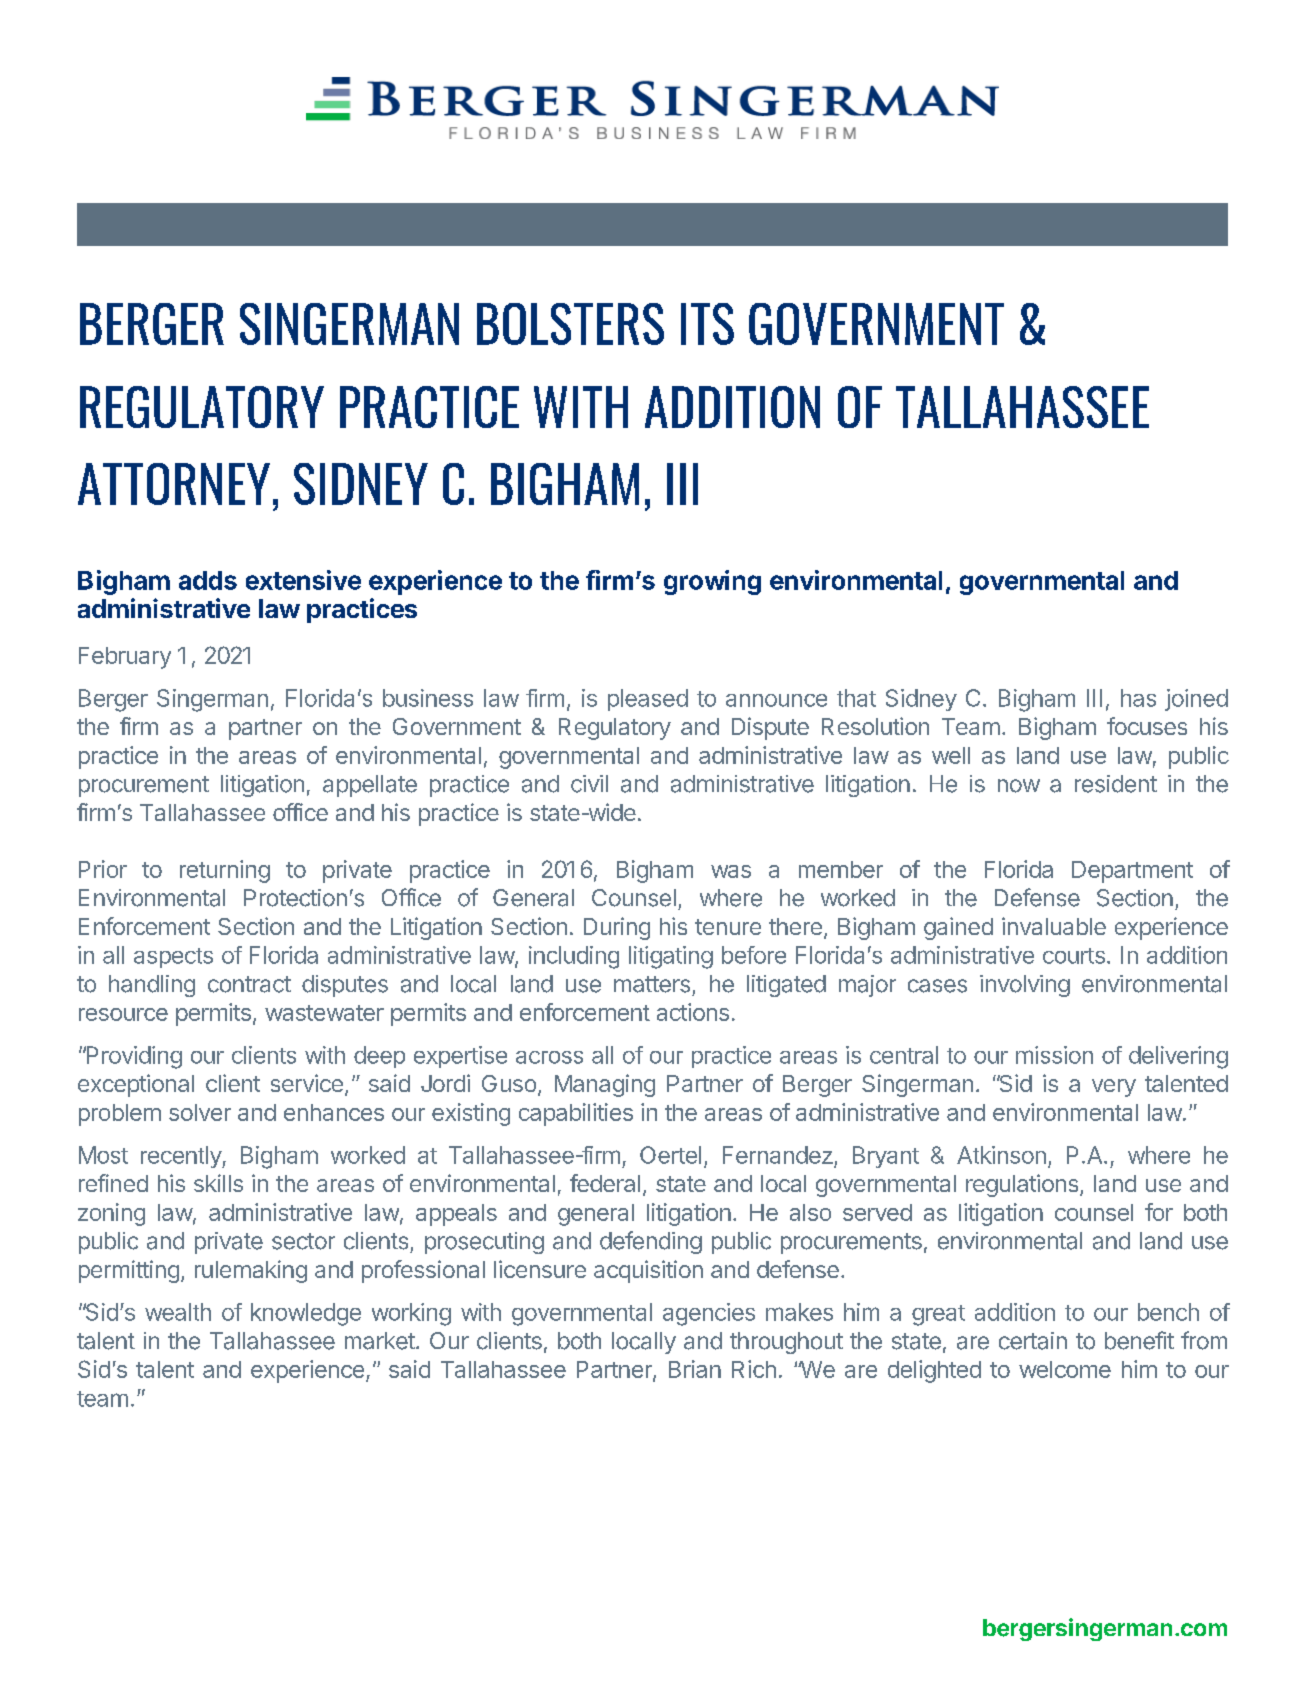 This screenshot has height=1688, width=1305. What do you see at coordinates (1116, 784) in the screenshot?
I see `resident` at bounding box center [1116, 784].
